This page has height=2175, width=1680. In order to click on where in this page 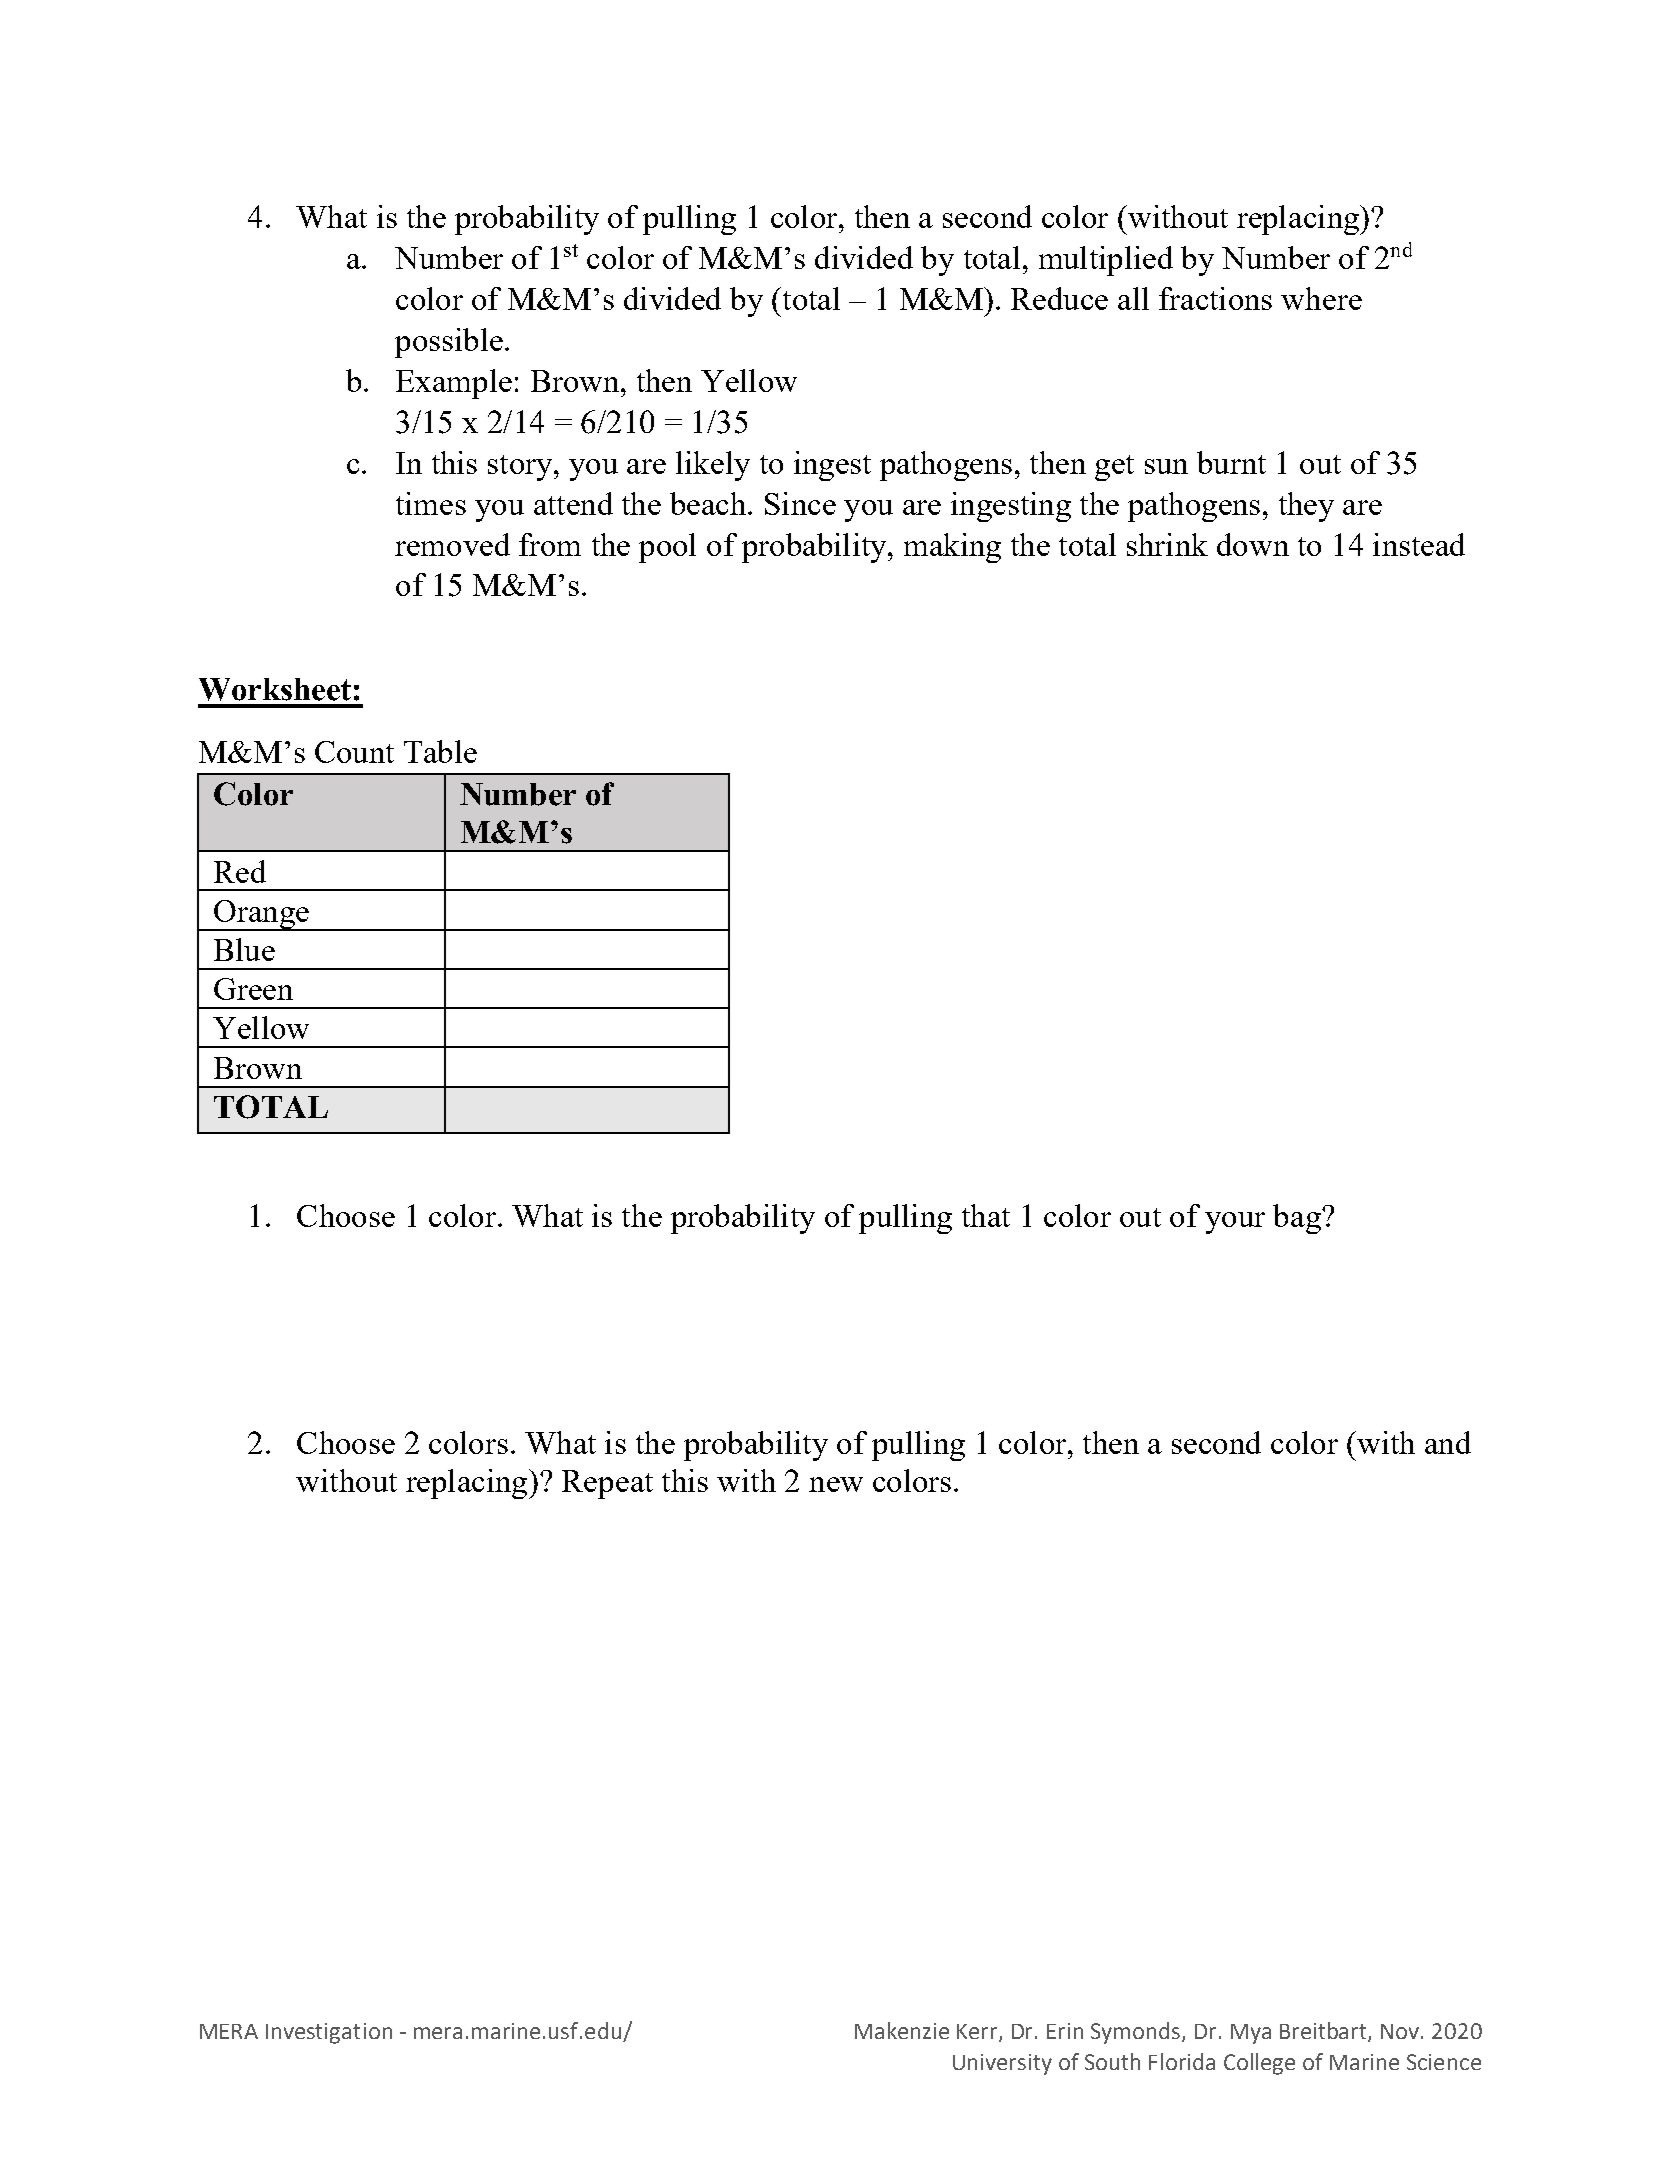, I will do `click(1321, 298)`.
